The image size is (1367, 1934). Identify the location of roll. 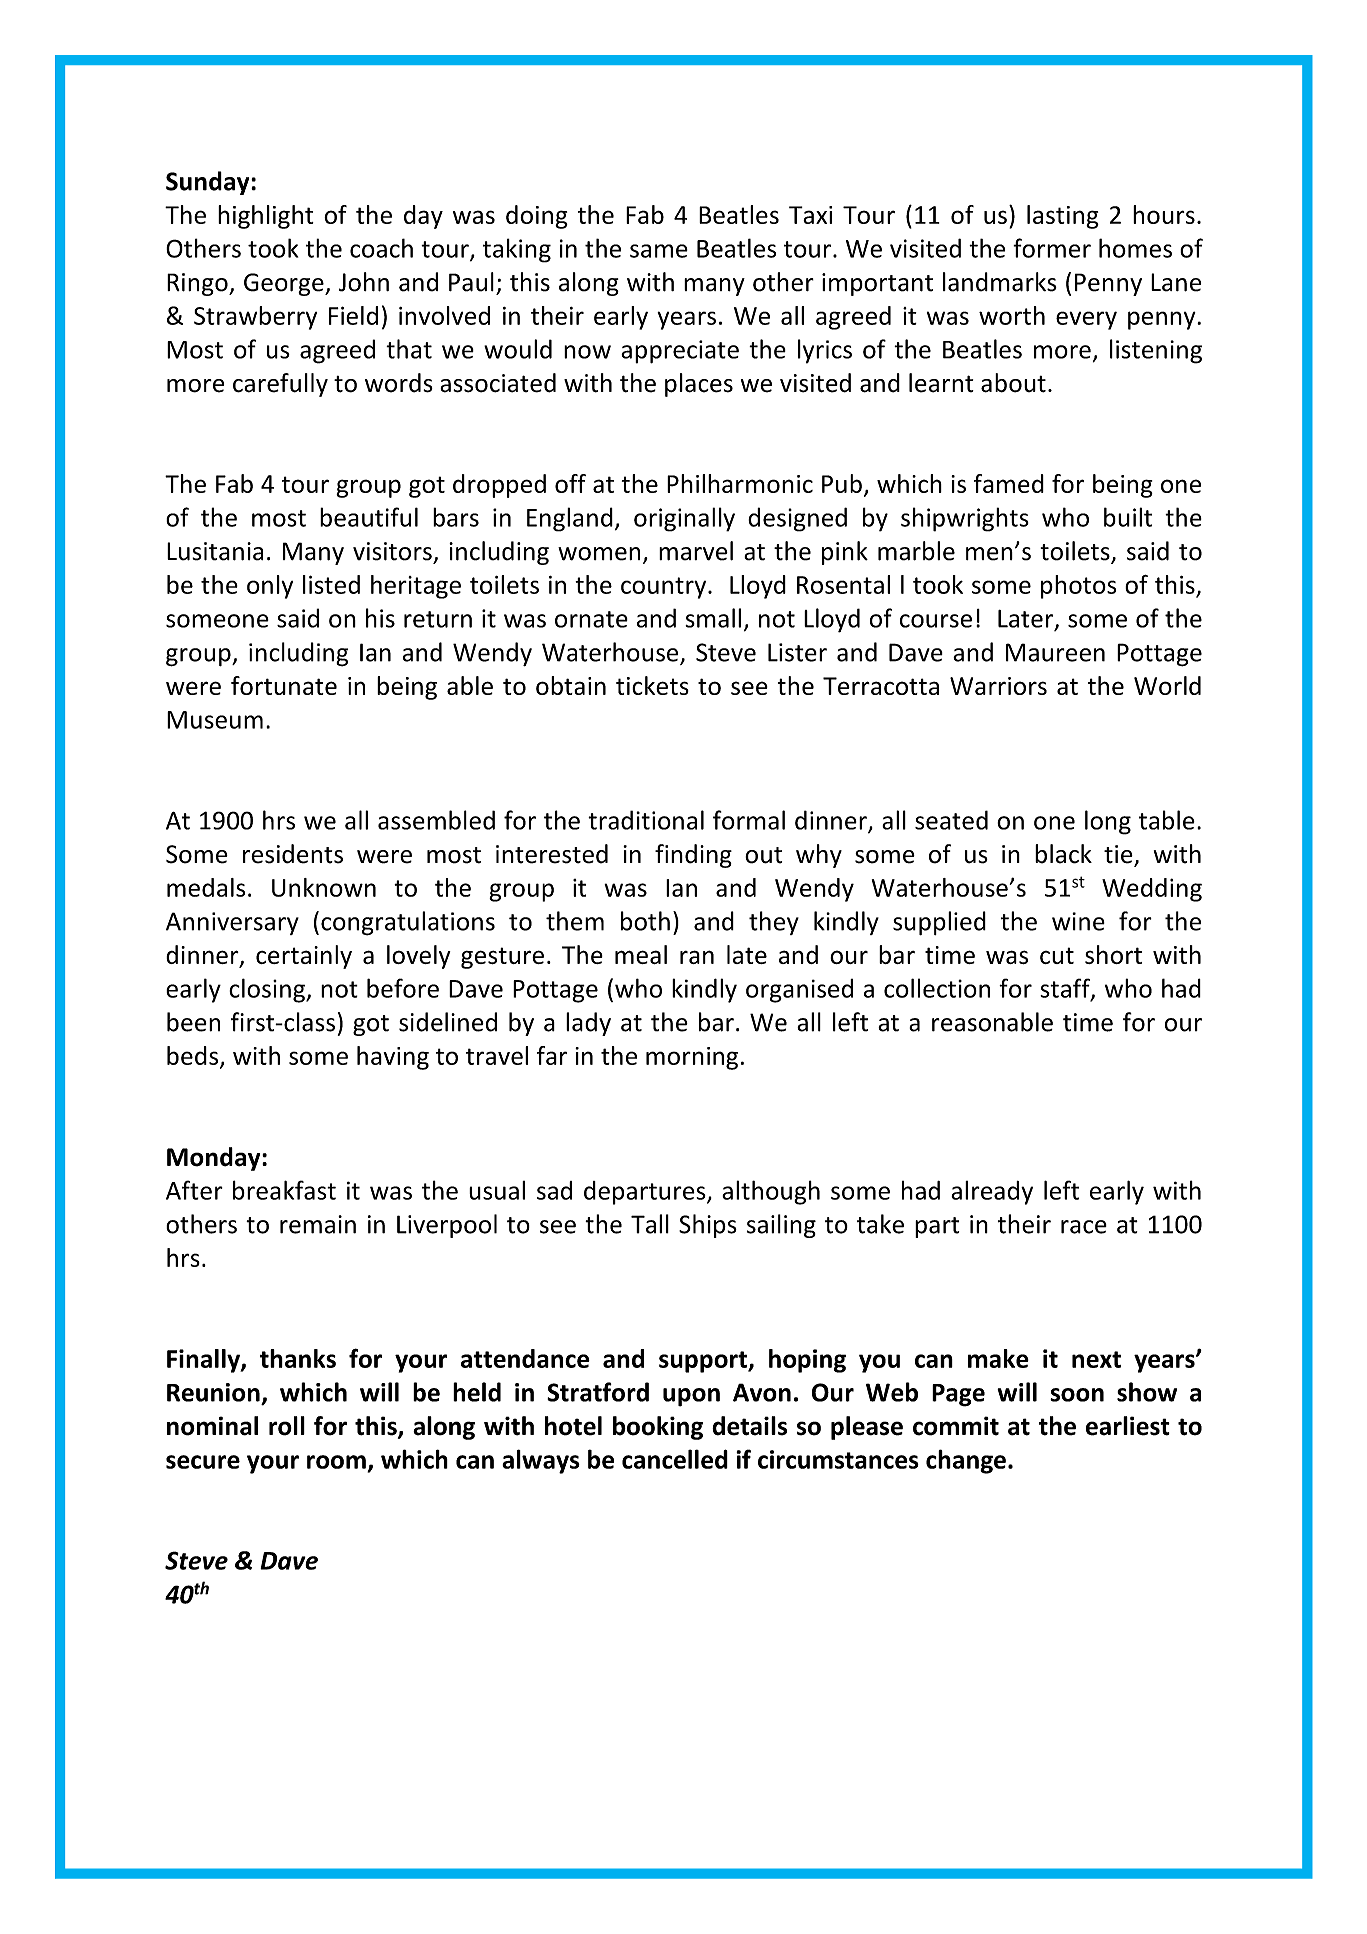
(287, 1426).
